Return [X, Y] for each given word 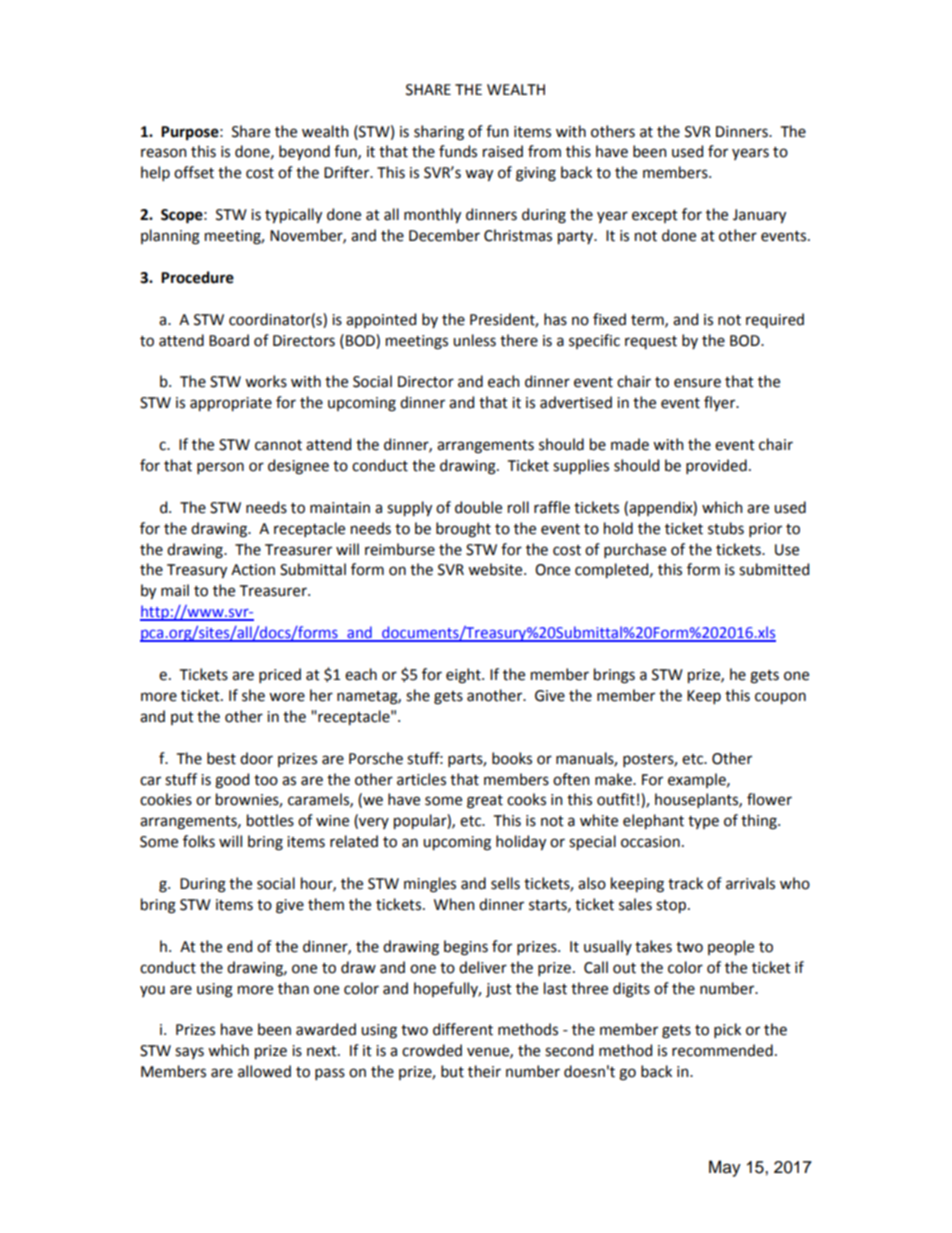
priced [280, 675]
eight [464, 676]
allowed [264, 1071]
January [759, 216]
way [479, 175]
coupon [780, 698]
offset [194, 172]
